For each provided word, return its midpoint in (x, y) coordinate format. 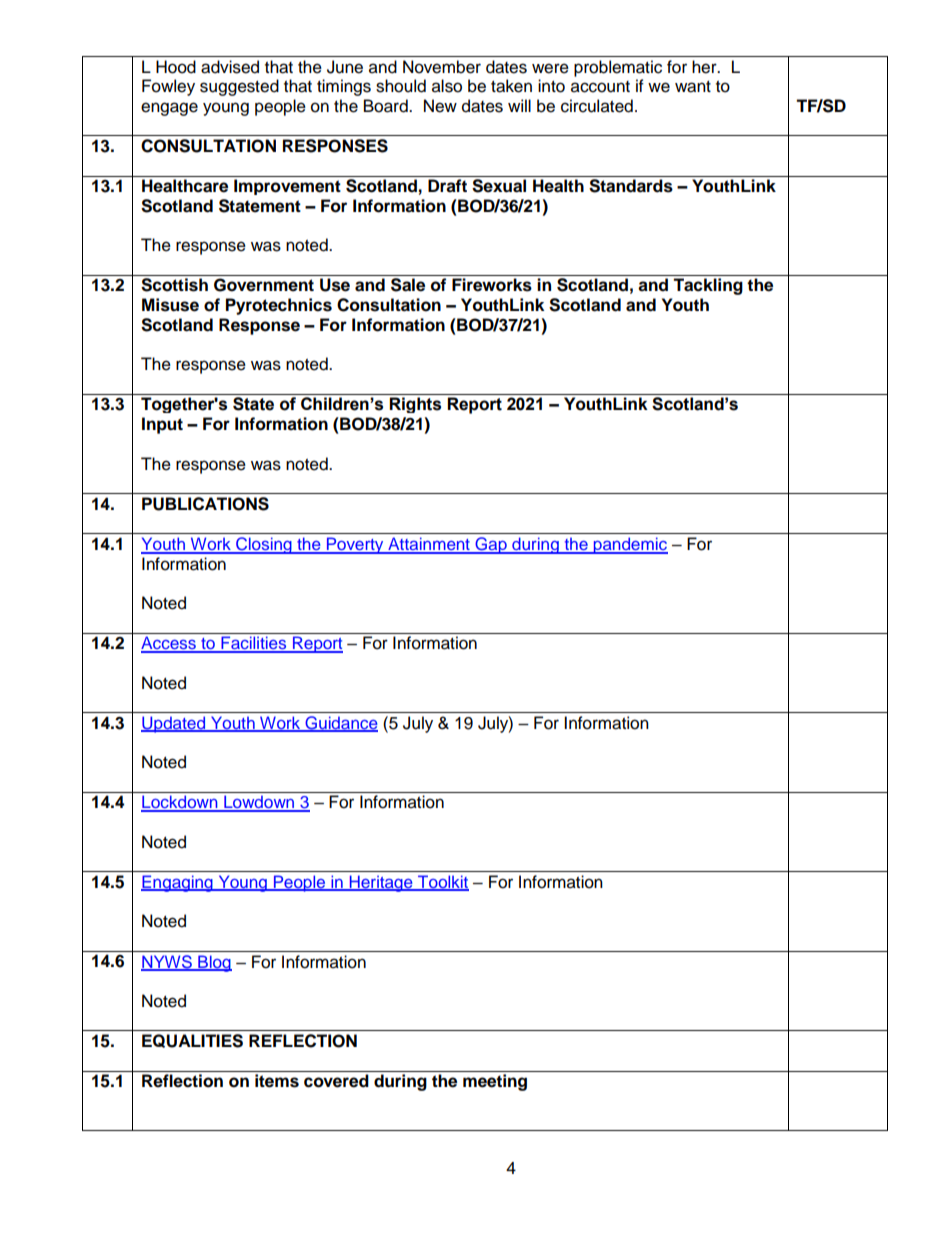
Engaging (178, 883)
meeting (495, 1082)
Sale (408, 285)
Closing (264, 545)
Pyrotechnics (279, 306)
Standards (631, 186)
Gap (491, 545)
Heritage (381, 883)
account (600, 87)
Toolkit (442, 883)
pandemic (629, 545)
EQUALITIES (192, 1041)
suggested (239, 87)
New (440, 106)
